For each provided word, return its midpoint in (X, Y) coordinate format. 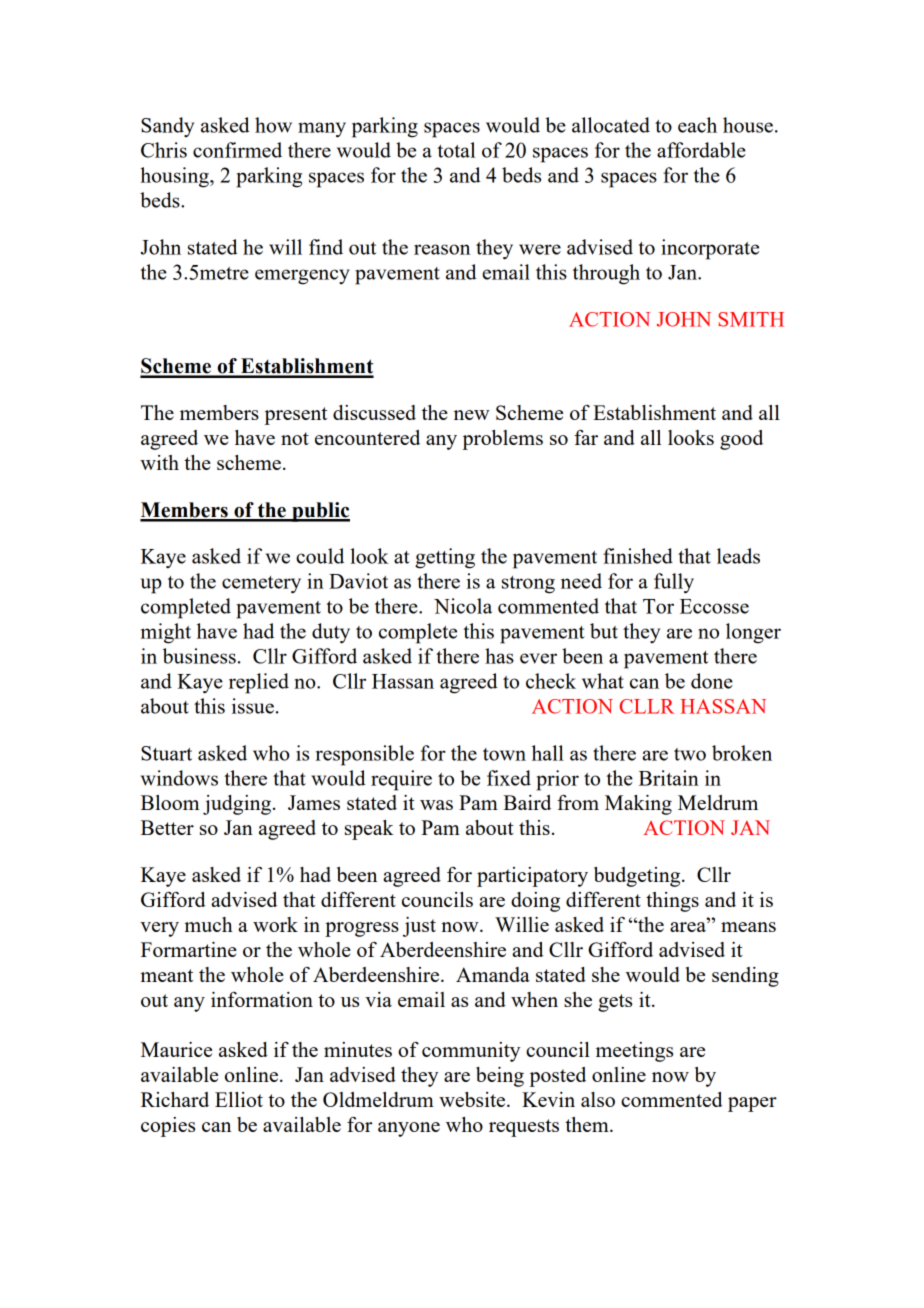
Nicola (463, 606)
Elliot (239, 1099)
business (199, 656)
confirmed (237, 150)
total (456, 150)
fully (674, 583)
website (473, 1099)
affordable (701, 150)
